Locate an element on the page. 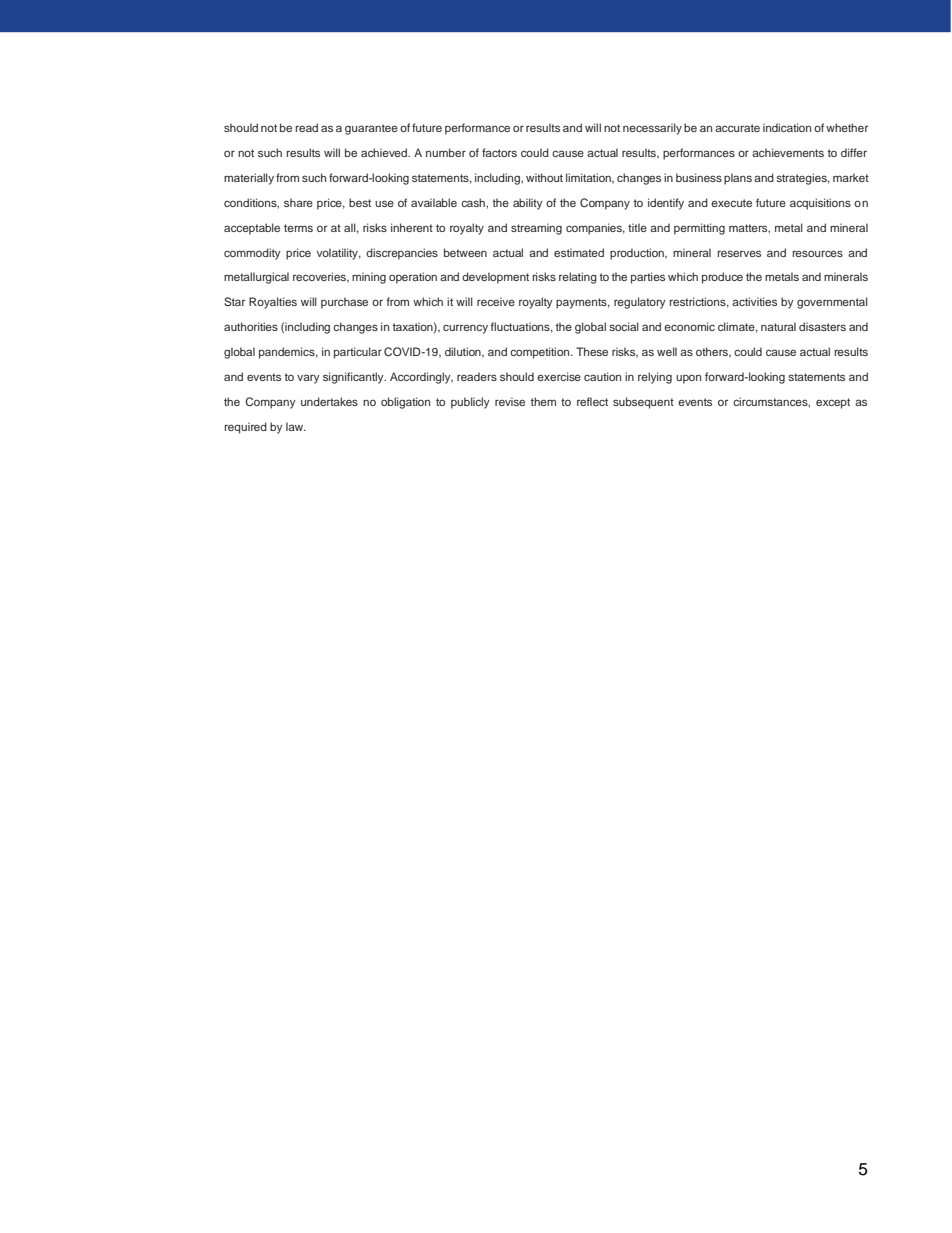  guarantee is located at coordinates (371, 129).
